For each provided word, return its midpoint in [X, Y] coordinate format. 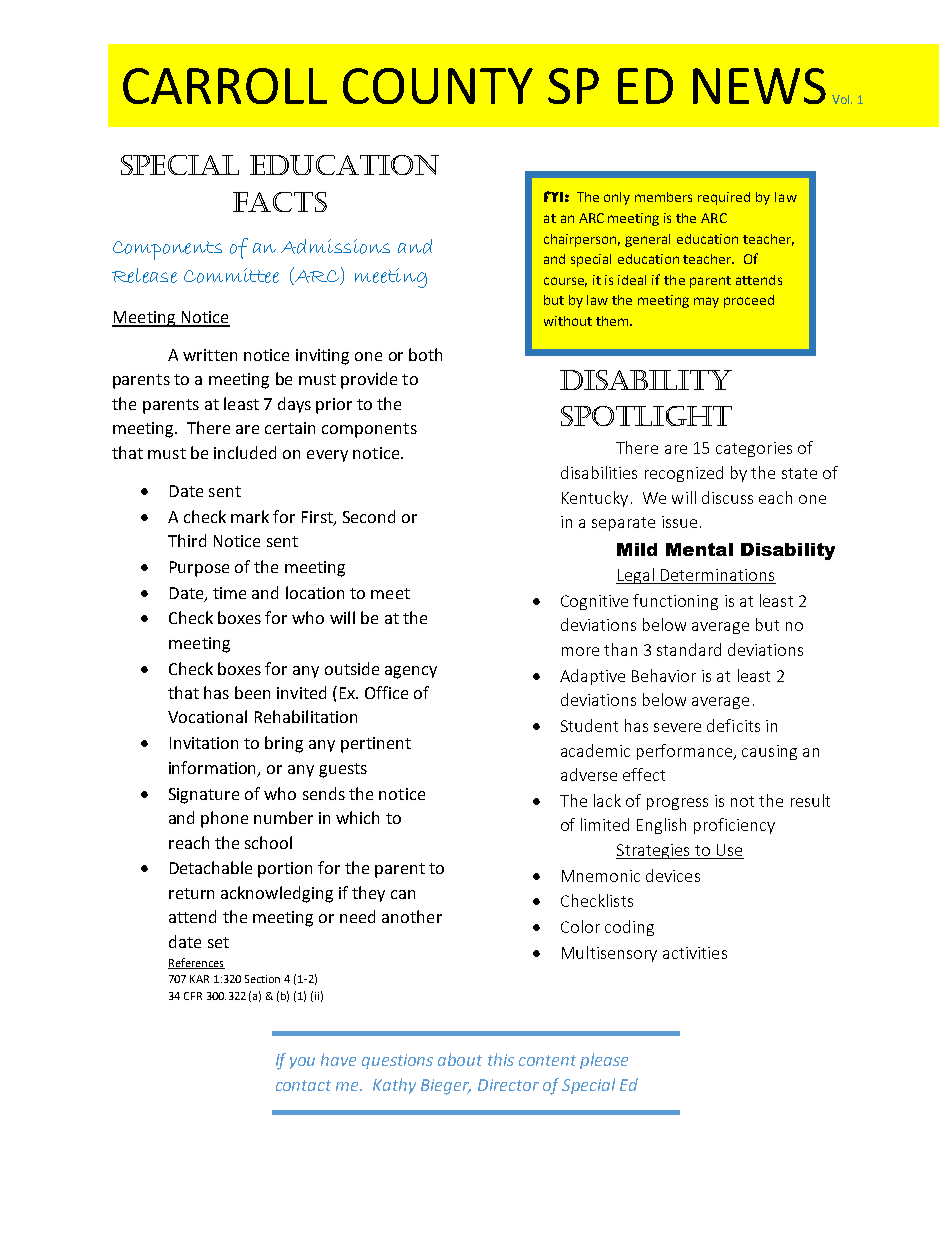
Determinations [717, 576]
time [229, 593]
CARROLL [225, 86]
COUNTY [438, 86]
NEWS [759, 86]
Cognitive [594, 602]
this [501, 1059]
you [302, 1063]
